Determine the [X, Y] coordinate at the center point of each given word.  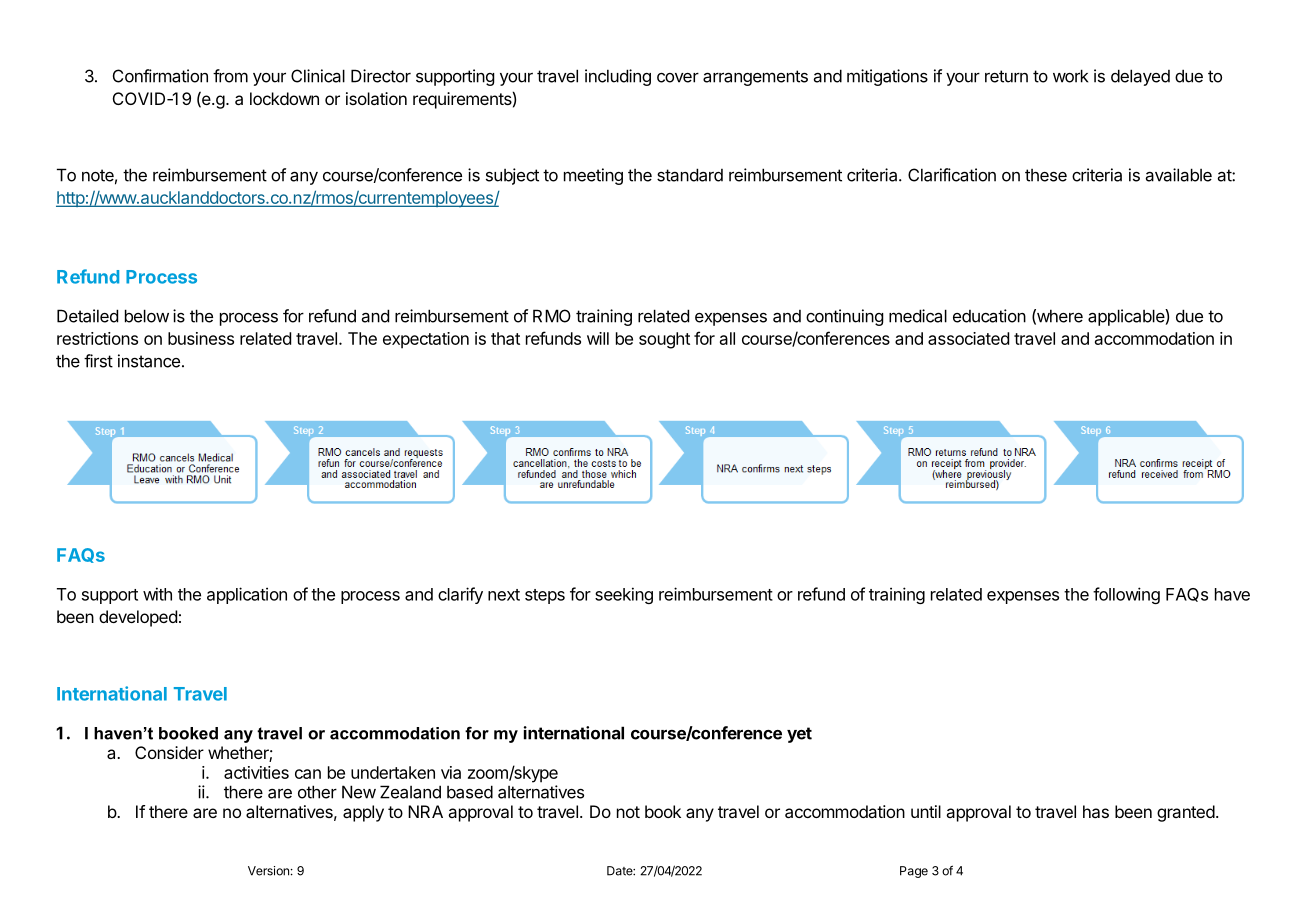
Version [268, 871]
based [470, 792]
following [1126, 595]
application [247, 595]
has [1096, 811]
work [1070, 76]
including [618, 77]
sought [664, 340]
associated [968, 338]
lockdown [284, 98]
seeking [624, 595]
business [201, 338]
